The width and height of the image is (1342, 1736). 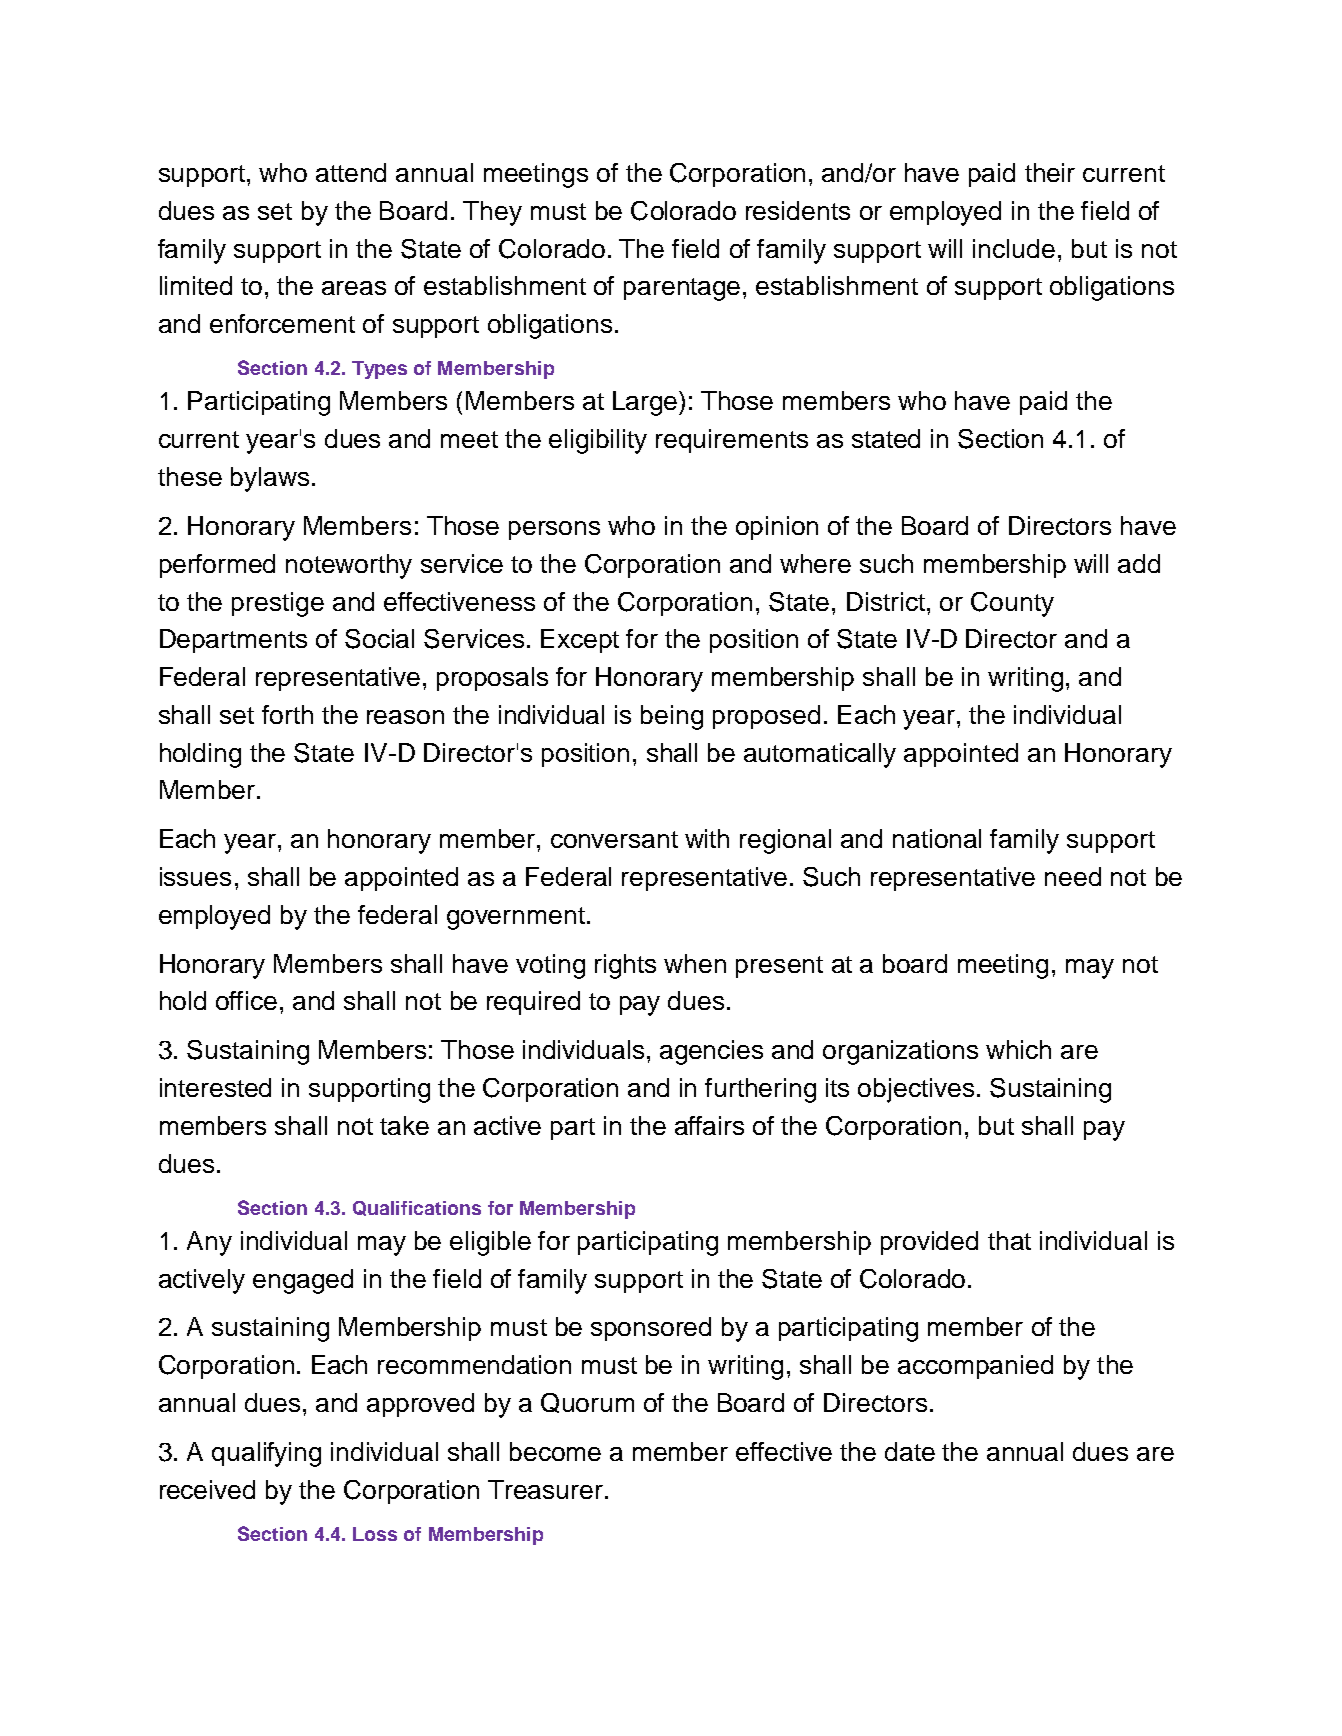 I want to click on attend, so click(x=351, y=172).
